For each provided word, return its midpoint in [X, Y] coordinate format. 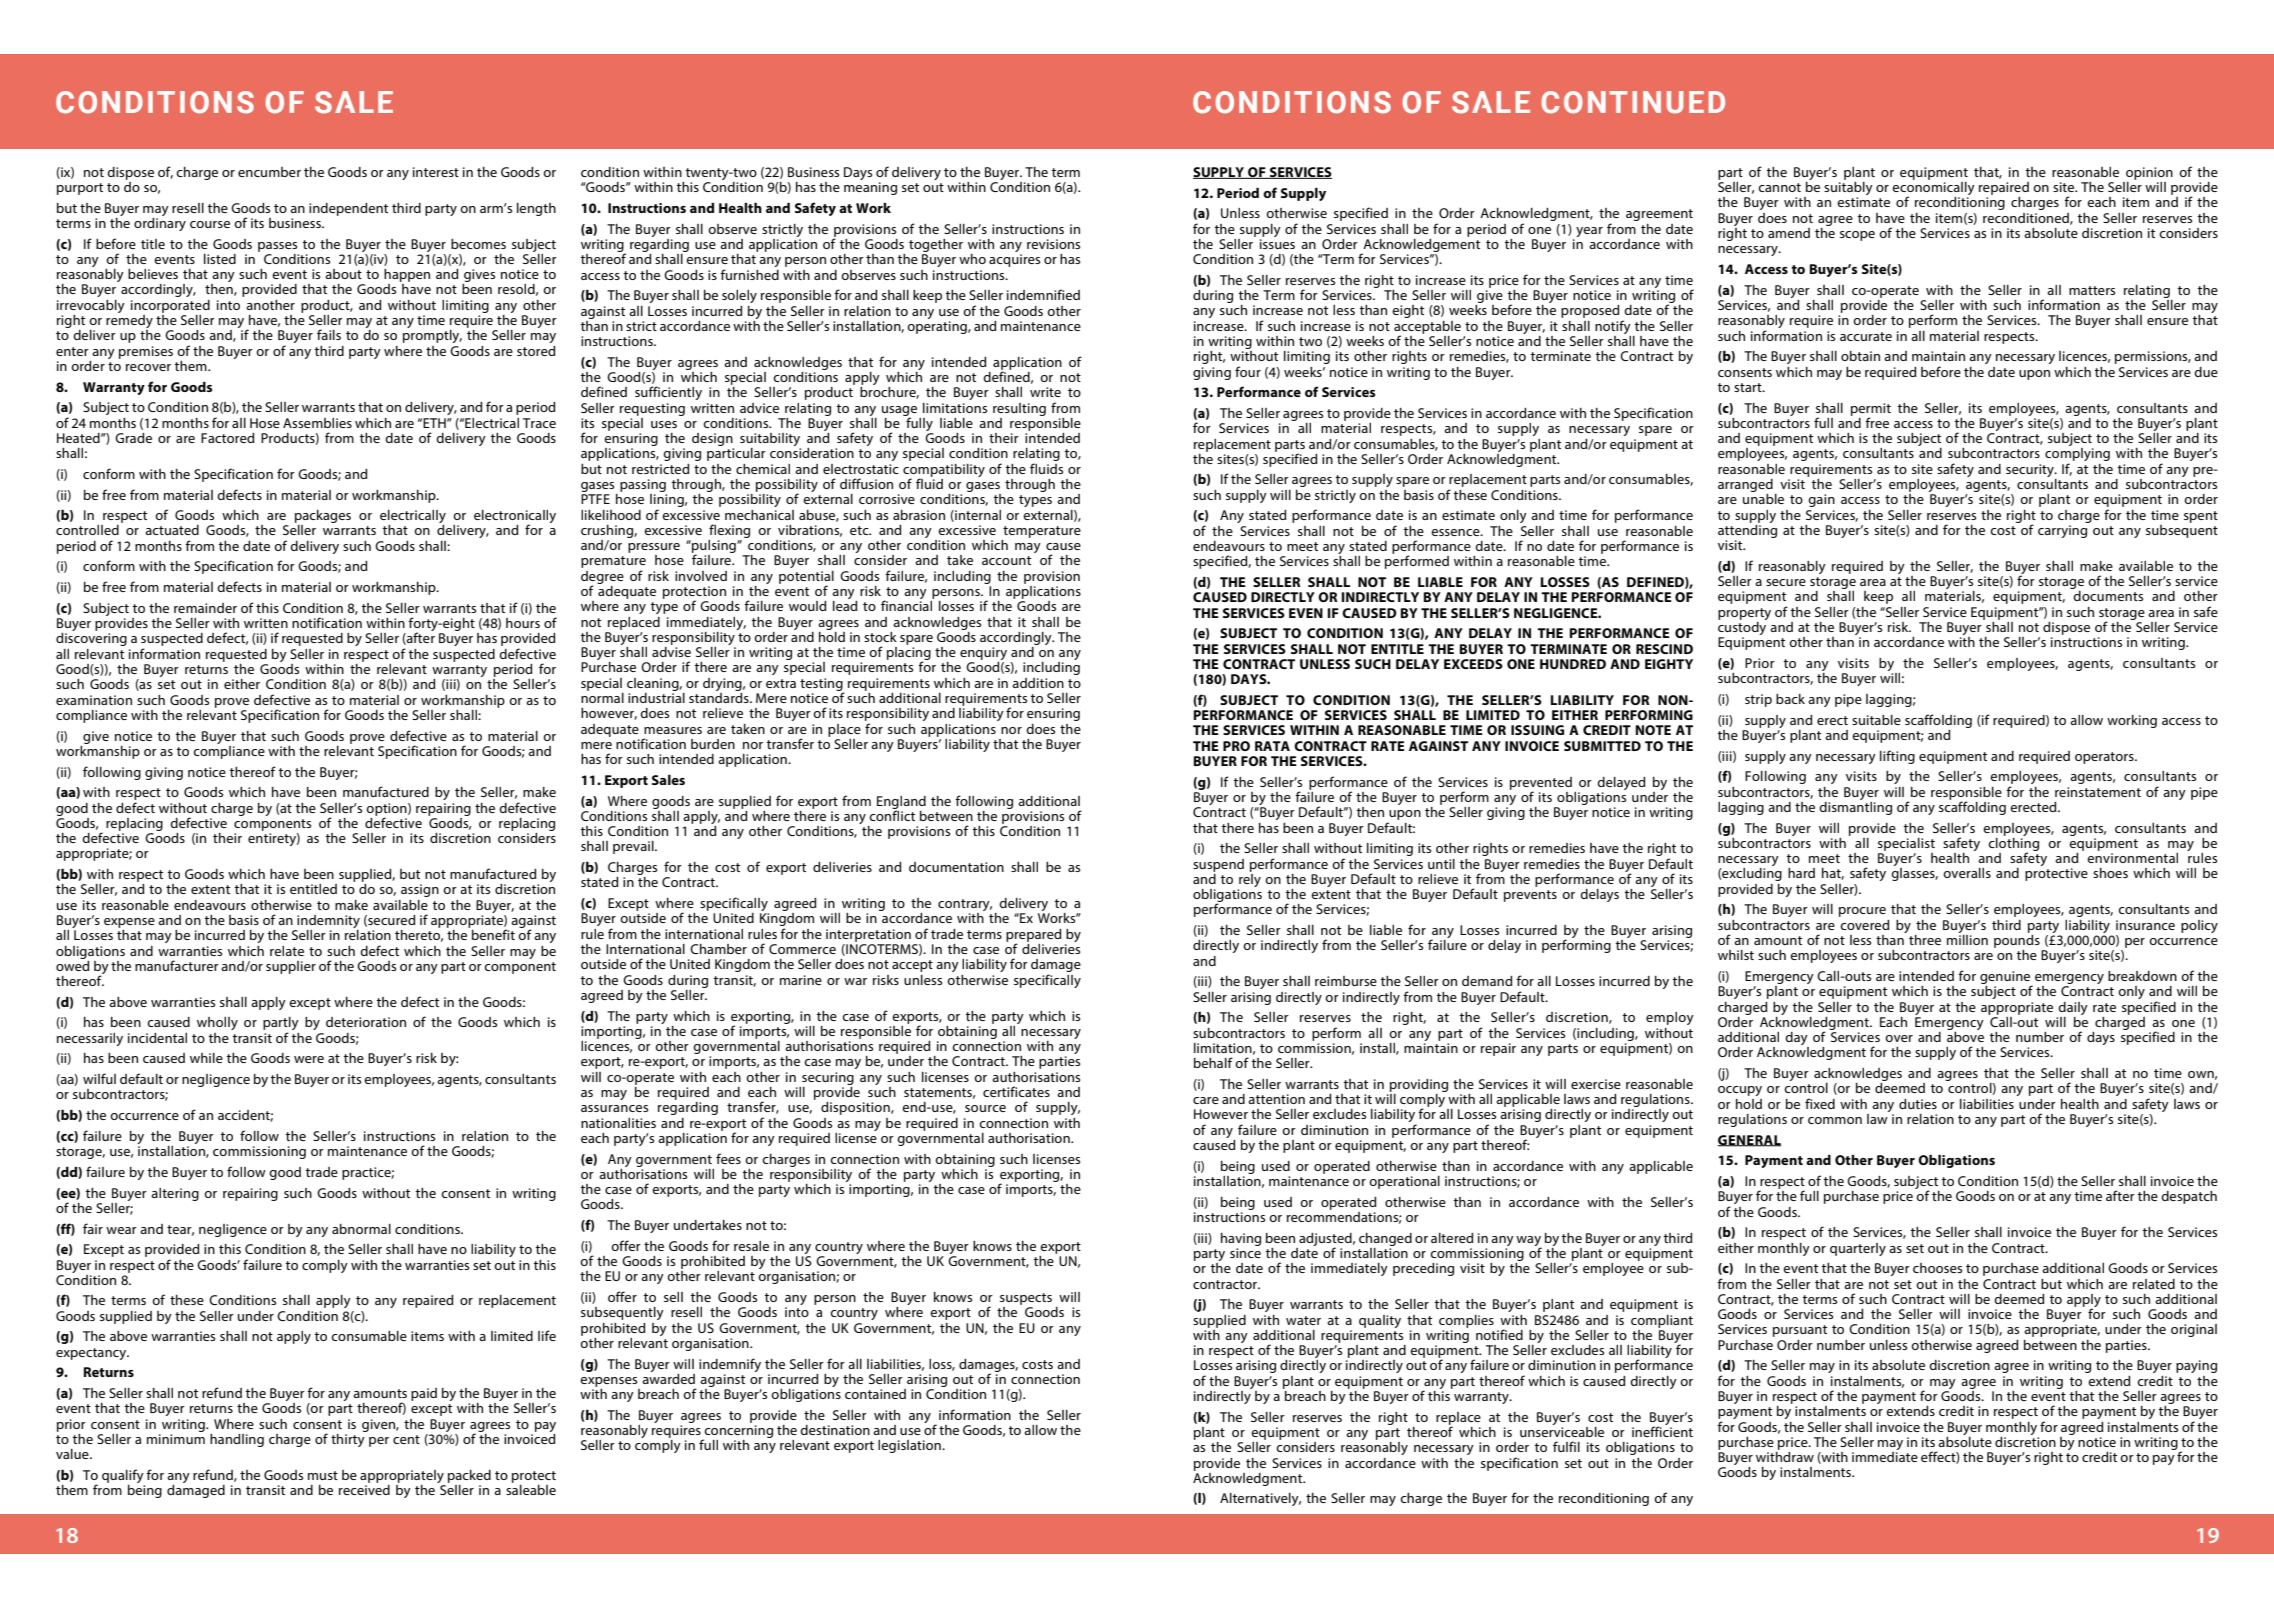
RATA [1272, 746]
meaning [870, 188]
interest [436, 172]
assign [420, 890]
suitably [1848, 190]
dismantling [1855, 807]
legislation [910, 1446]
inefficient [1662, 1430]
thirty [349, 1439]
